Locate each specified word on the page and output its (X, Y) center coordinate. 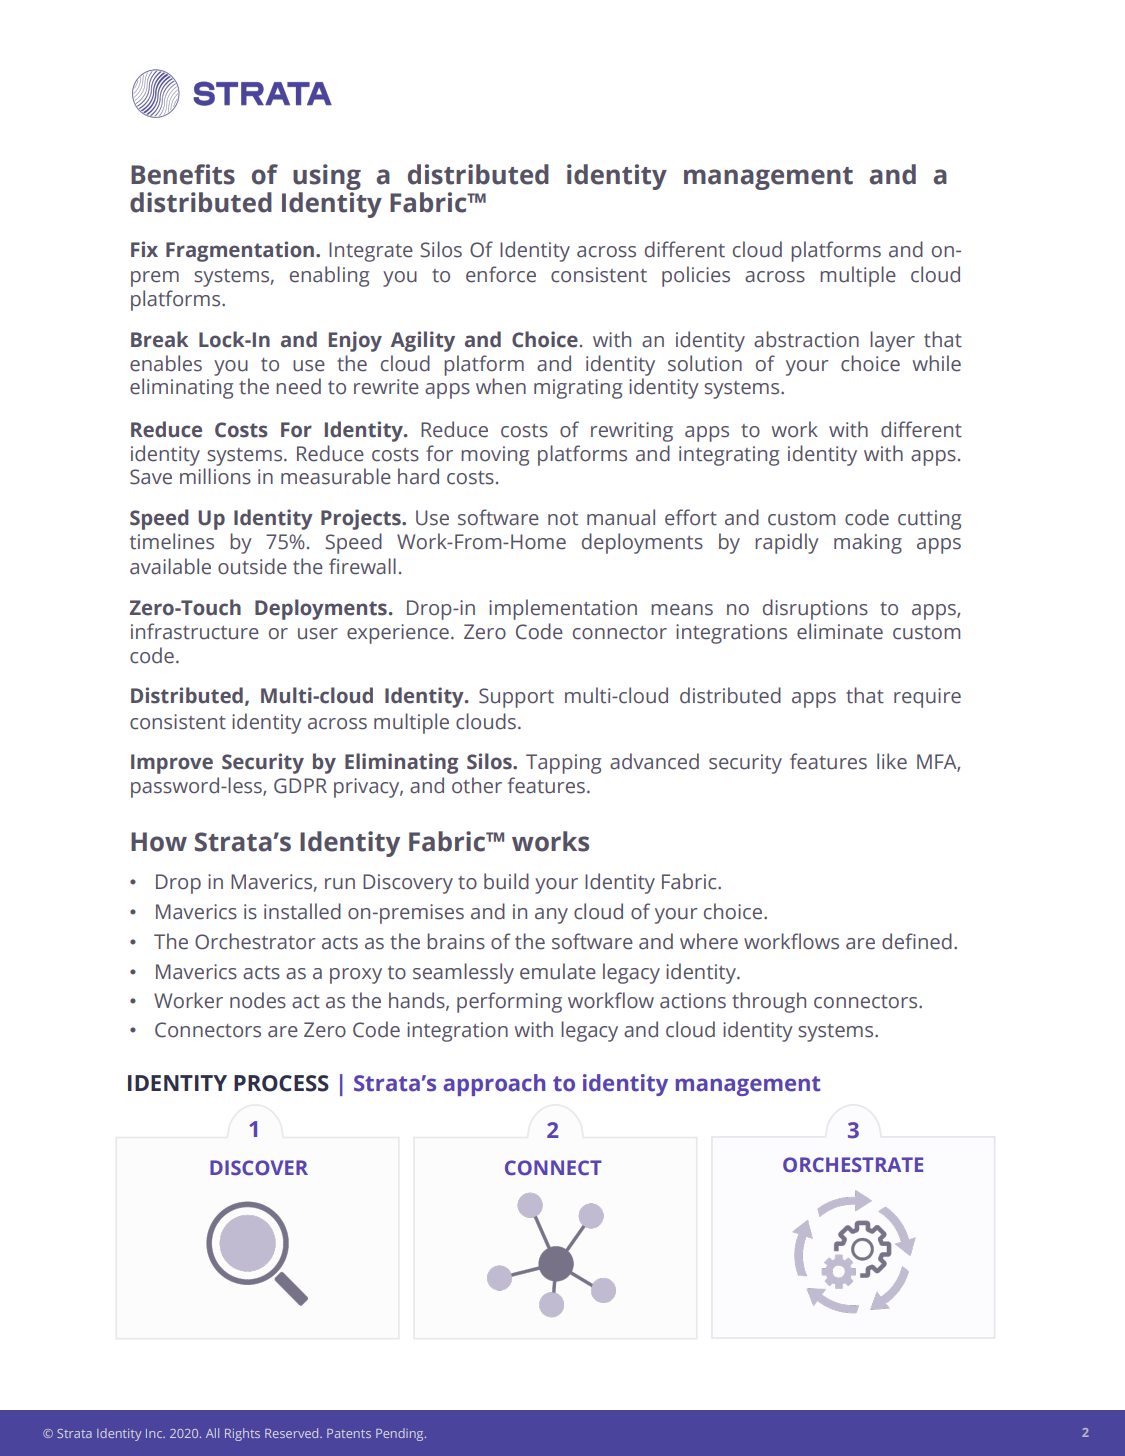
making (868, 543)
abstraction (806, 339)
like (892, 761)
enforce (501, 274)
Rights (242, 1434)
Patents (349, 1433)
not (563, 519)
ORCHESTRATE (853, 1164)
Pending (401, 1434)
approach (494, 1085)
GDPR (300, 786)
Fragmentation (241, 251)
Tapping (563, 764)
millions (215, 476)
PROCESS (281, 1083)
